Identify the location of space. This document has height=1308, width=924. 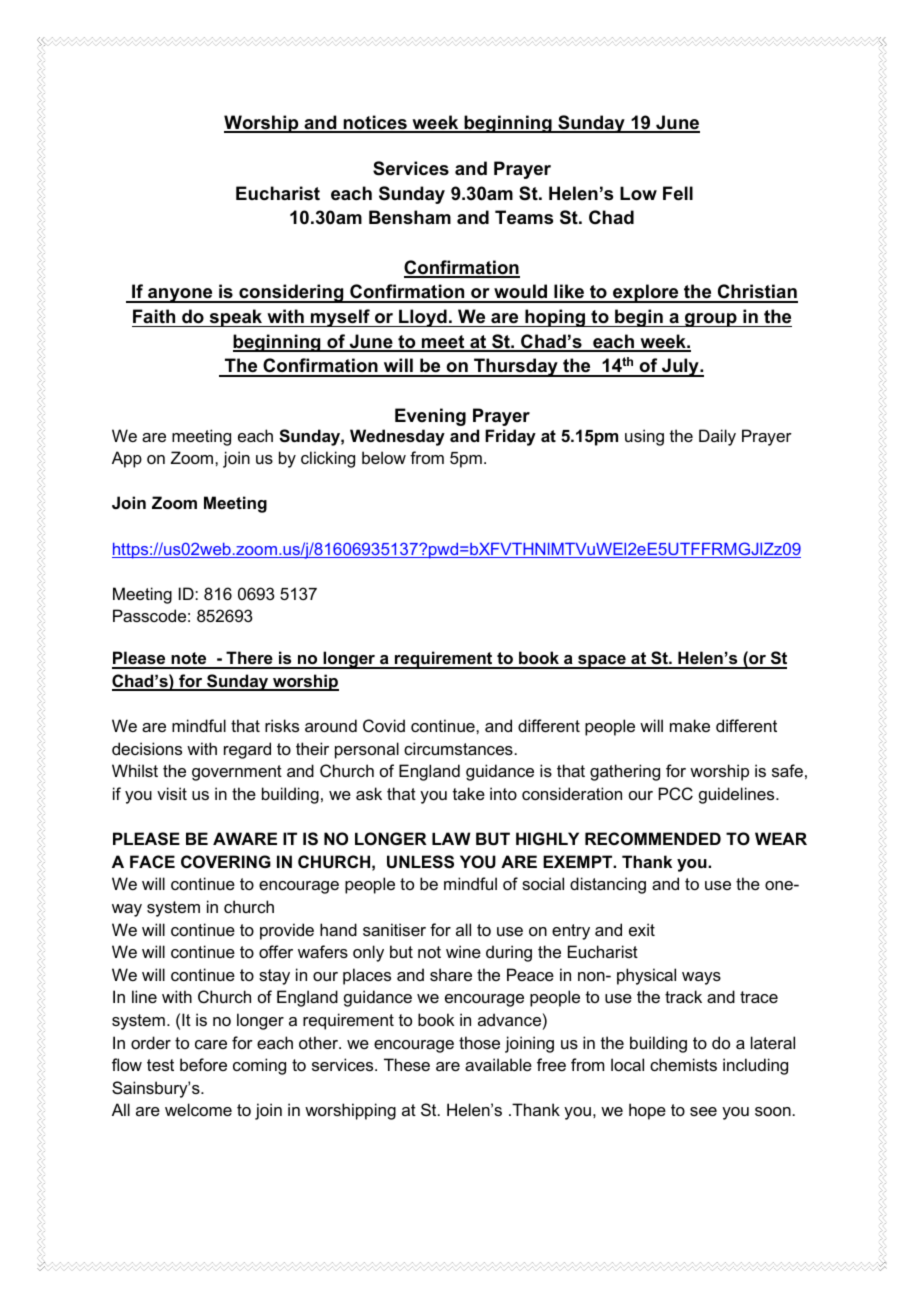
(602, 662).
